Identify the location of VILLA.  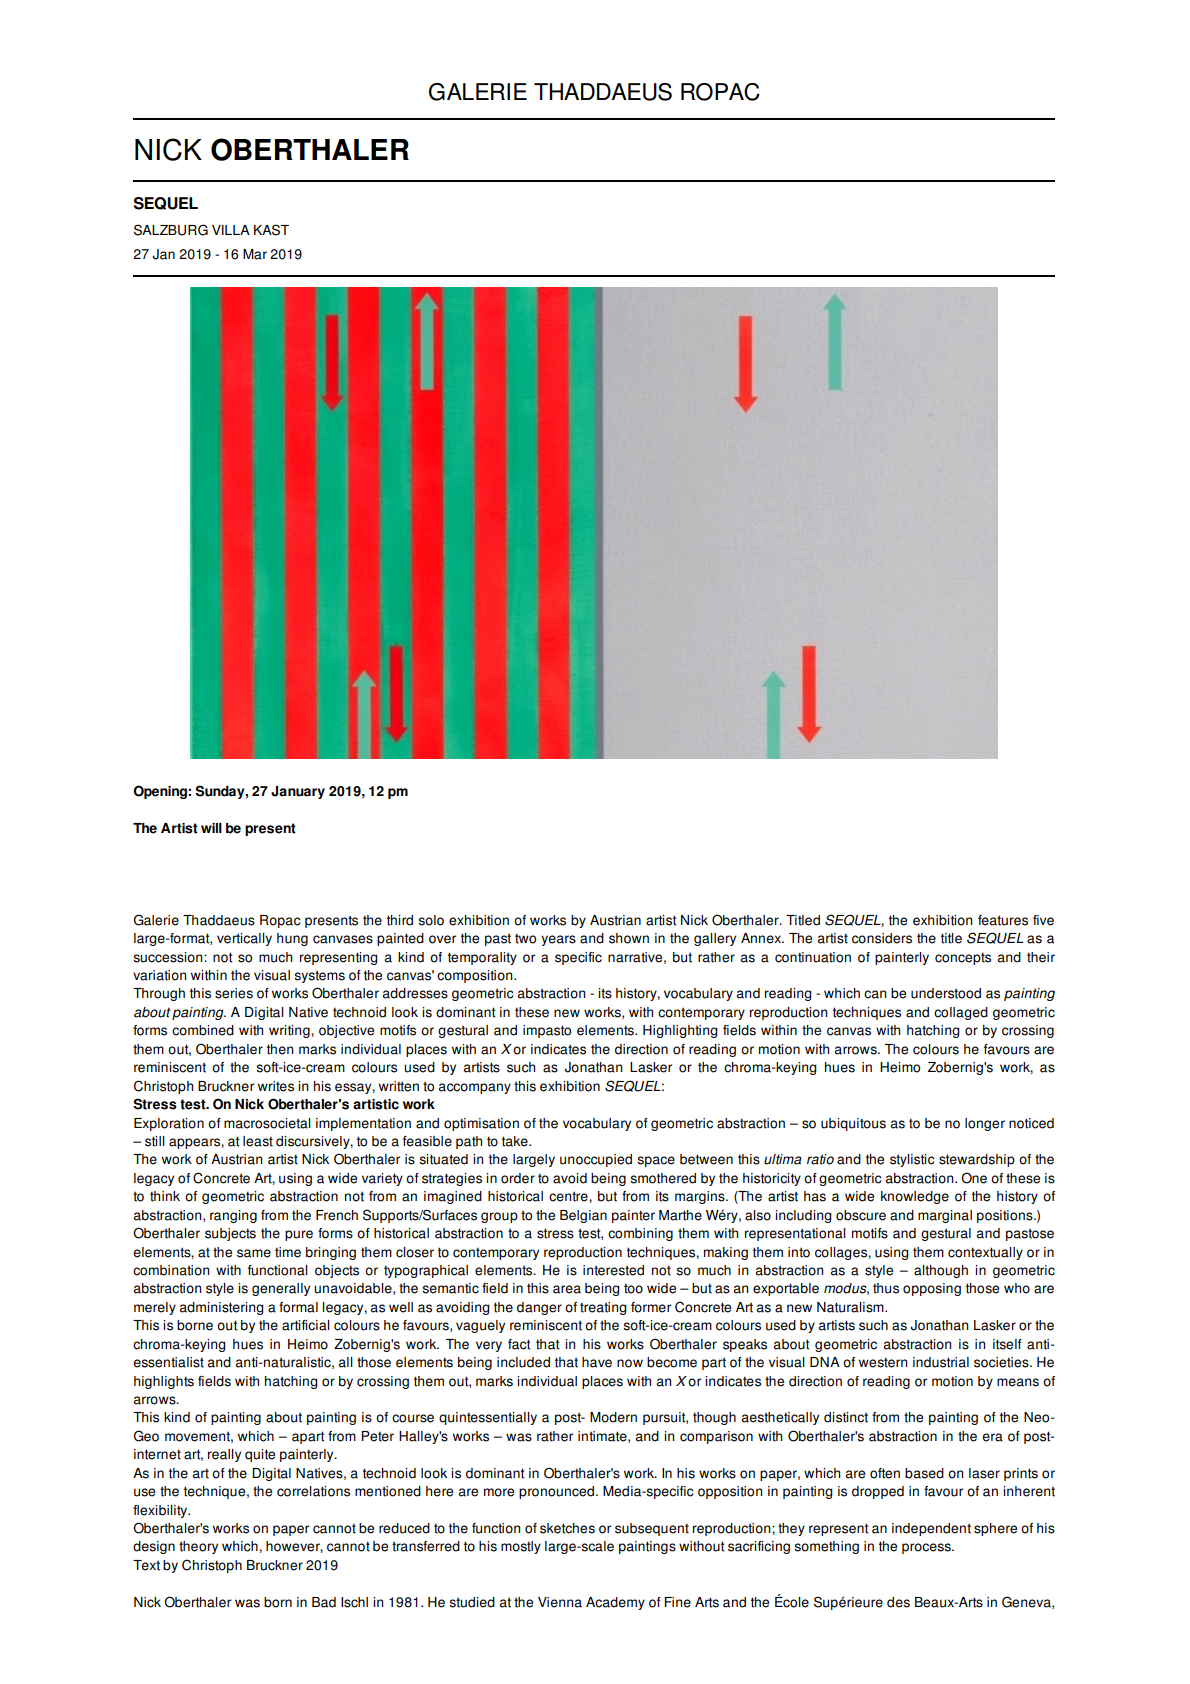
(231, 230).
